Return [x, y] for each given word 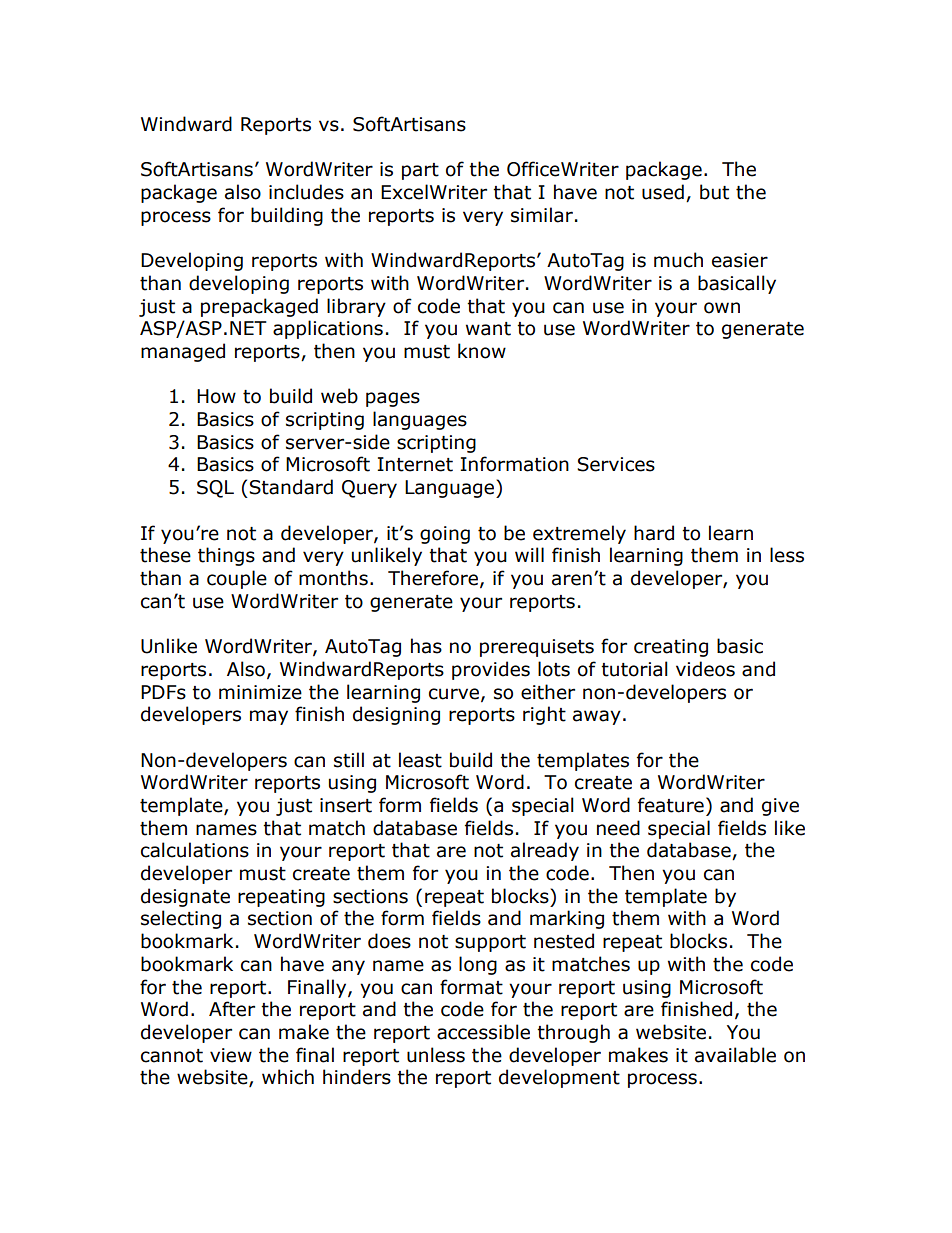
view [231, 1055]
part [420, 171]
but [714, 192]
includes [306, 192]
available [735, 1055]
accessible [483, 1032]
